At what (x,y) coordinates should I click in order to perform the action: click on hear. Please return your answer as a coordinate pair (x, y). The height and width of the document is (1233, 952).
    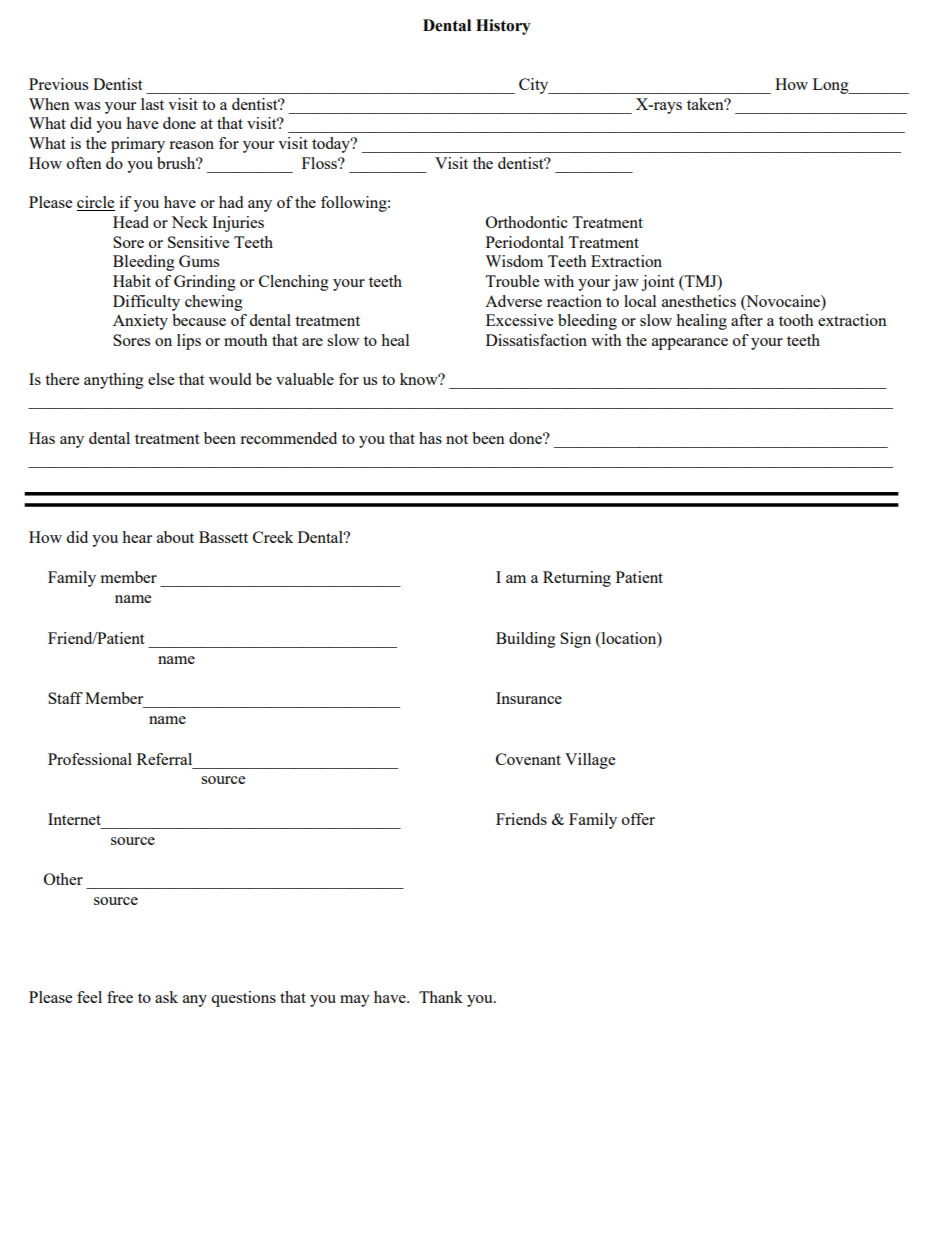
    Looking at the image, I should click on (137, 537).
